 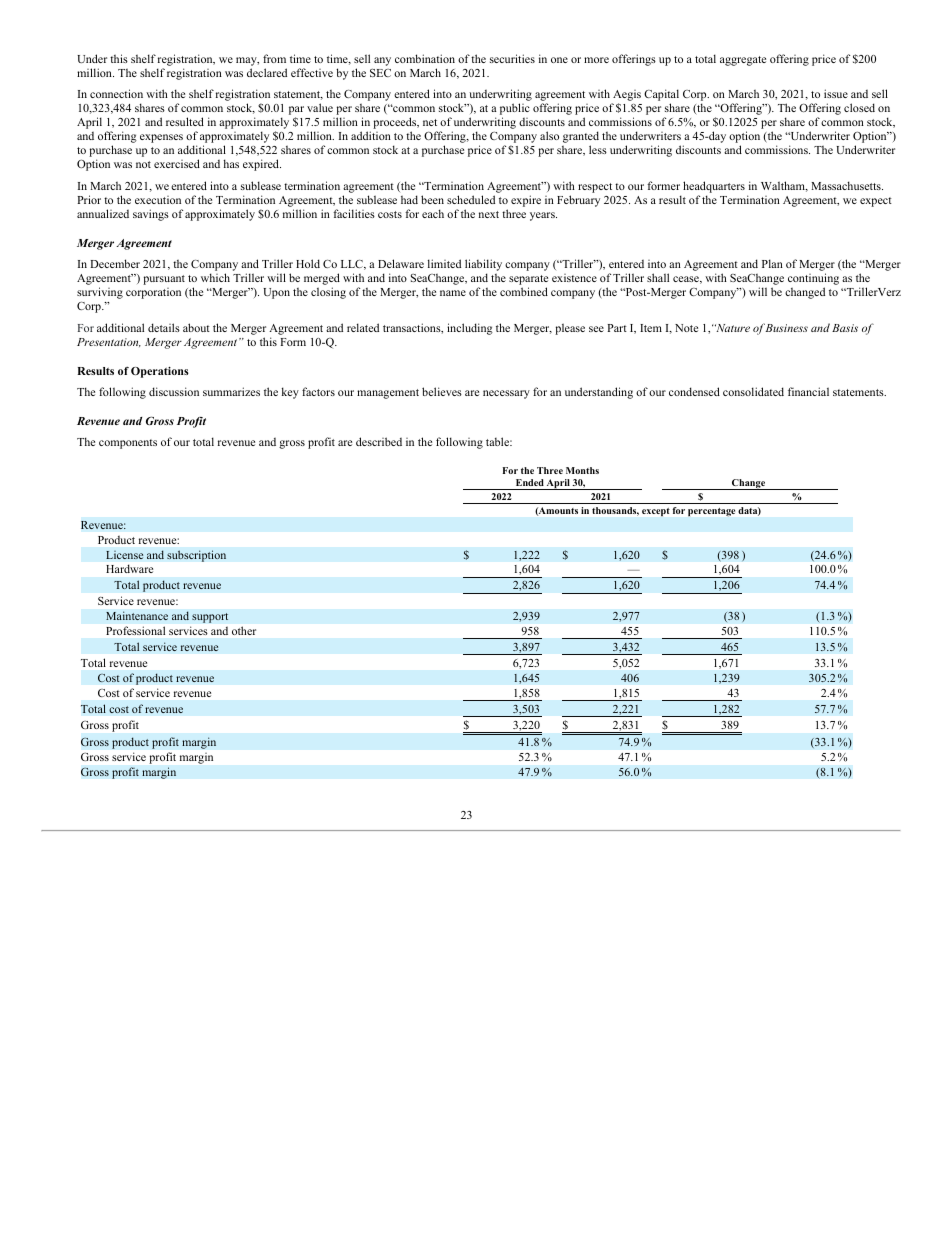 I want to click on securities, so click(x=512, y=58).
